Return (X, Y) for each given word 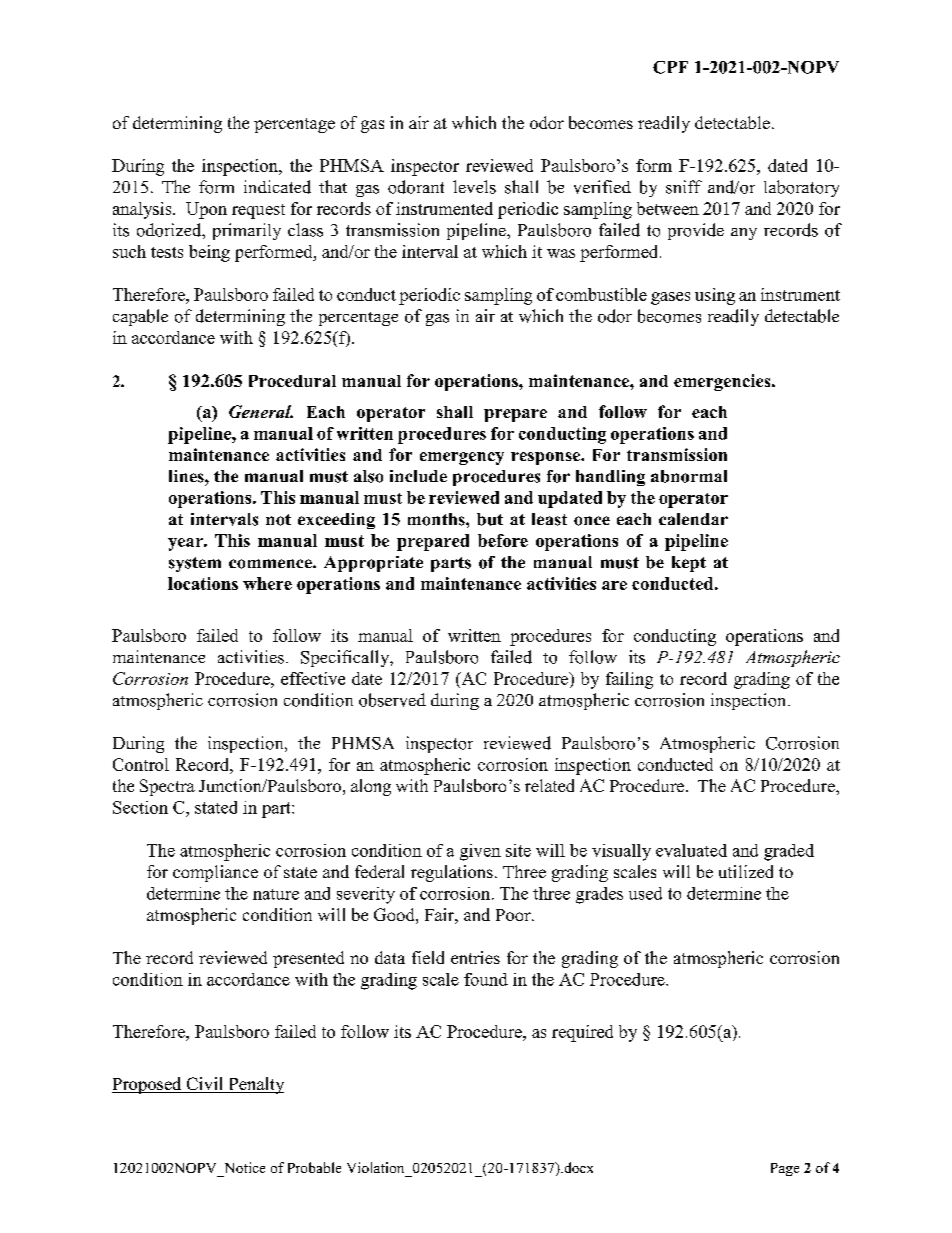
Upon (206, 210)
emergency (462, 458)
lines (187, 476)
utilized (746, 871)
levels (474, 187)
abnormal (689, 476)
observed (392, 700)
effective (313, 678)
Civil (205, 1085)
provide (696, 231)
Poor (514, 915)
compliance (215, 873)
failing (629, 680)
